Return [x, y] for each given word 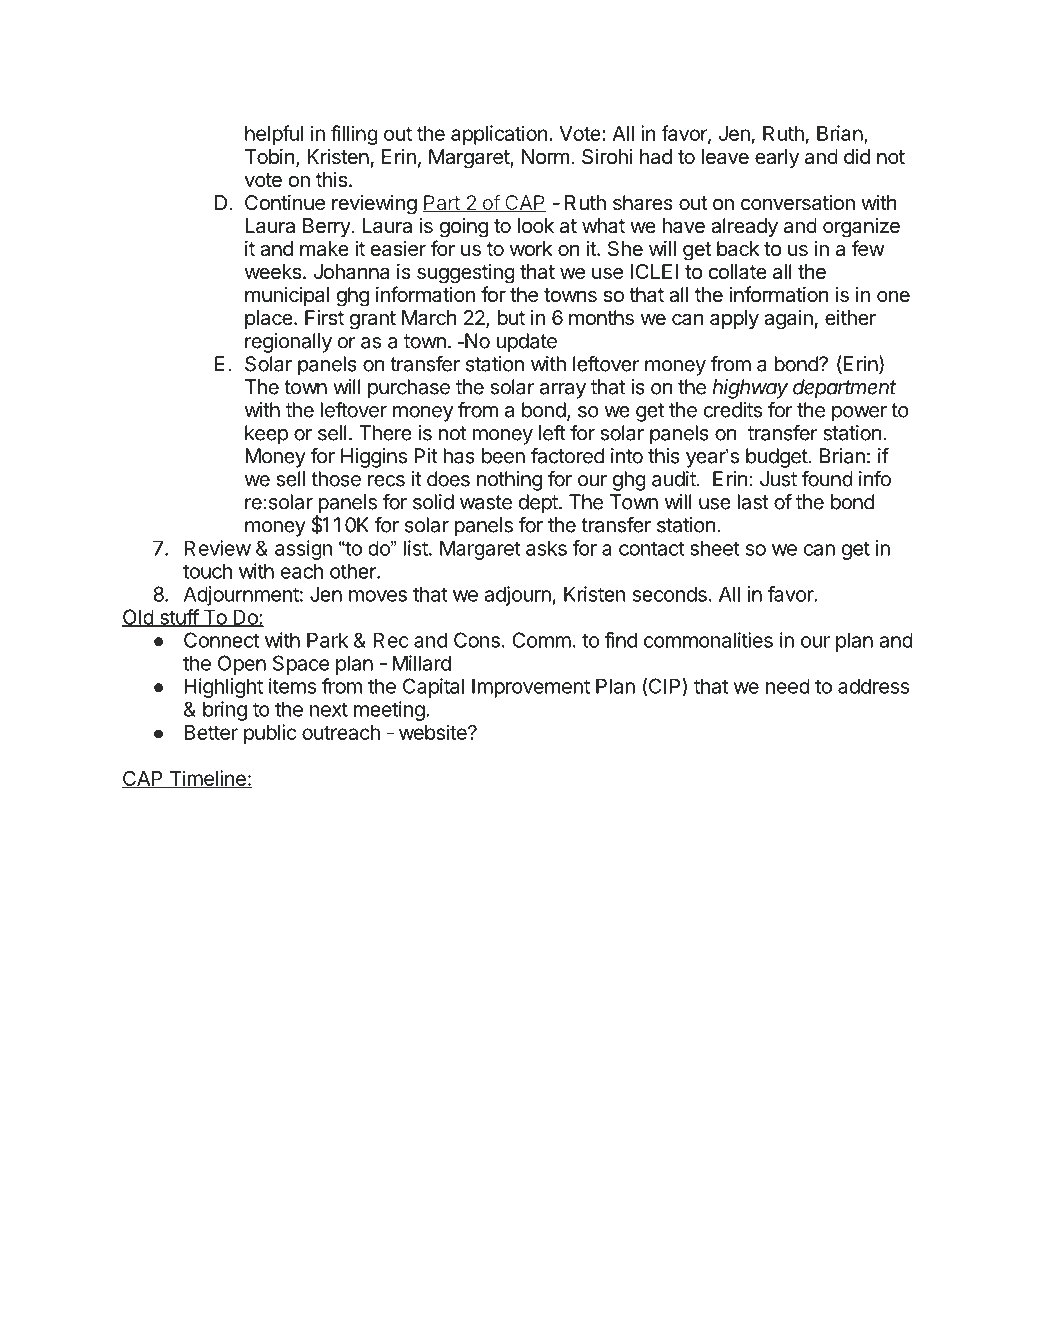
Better [211, 732]
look [536, 225]
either [850, 317]
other [353, 571]
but [511, 317]
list [417, 548]
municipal [287, 296]
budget [778, 458]
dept [539, 504]
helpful [274, 135]
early [777, 158]
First [324, 318]
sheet [715, 548]
